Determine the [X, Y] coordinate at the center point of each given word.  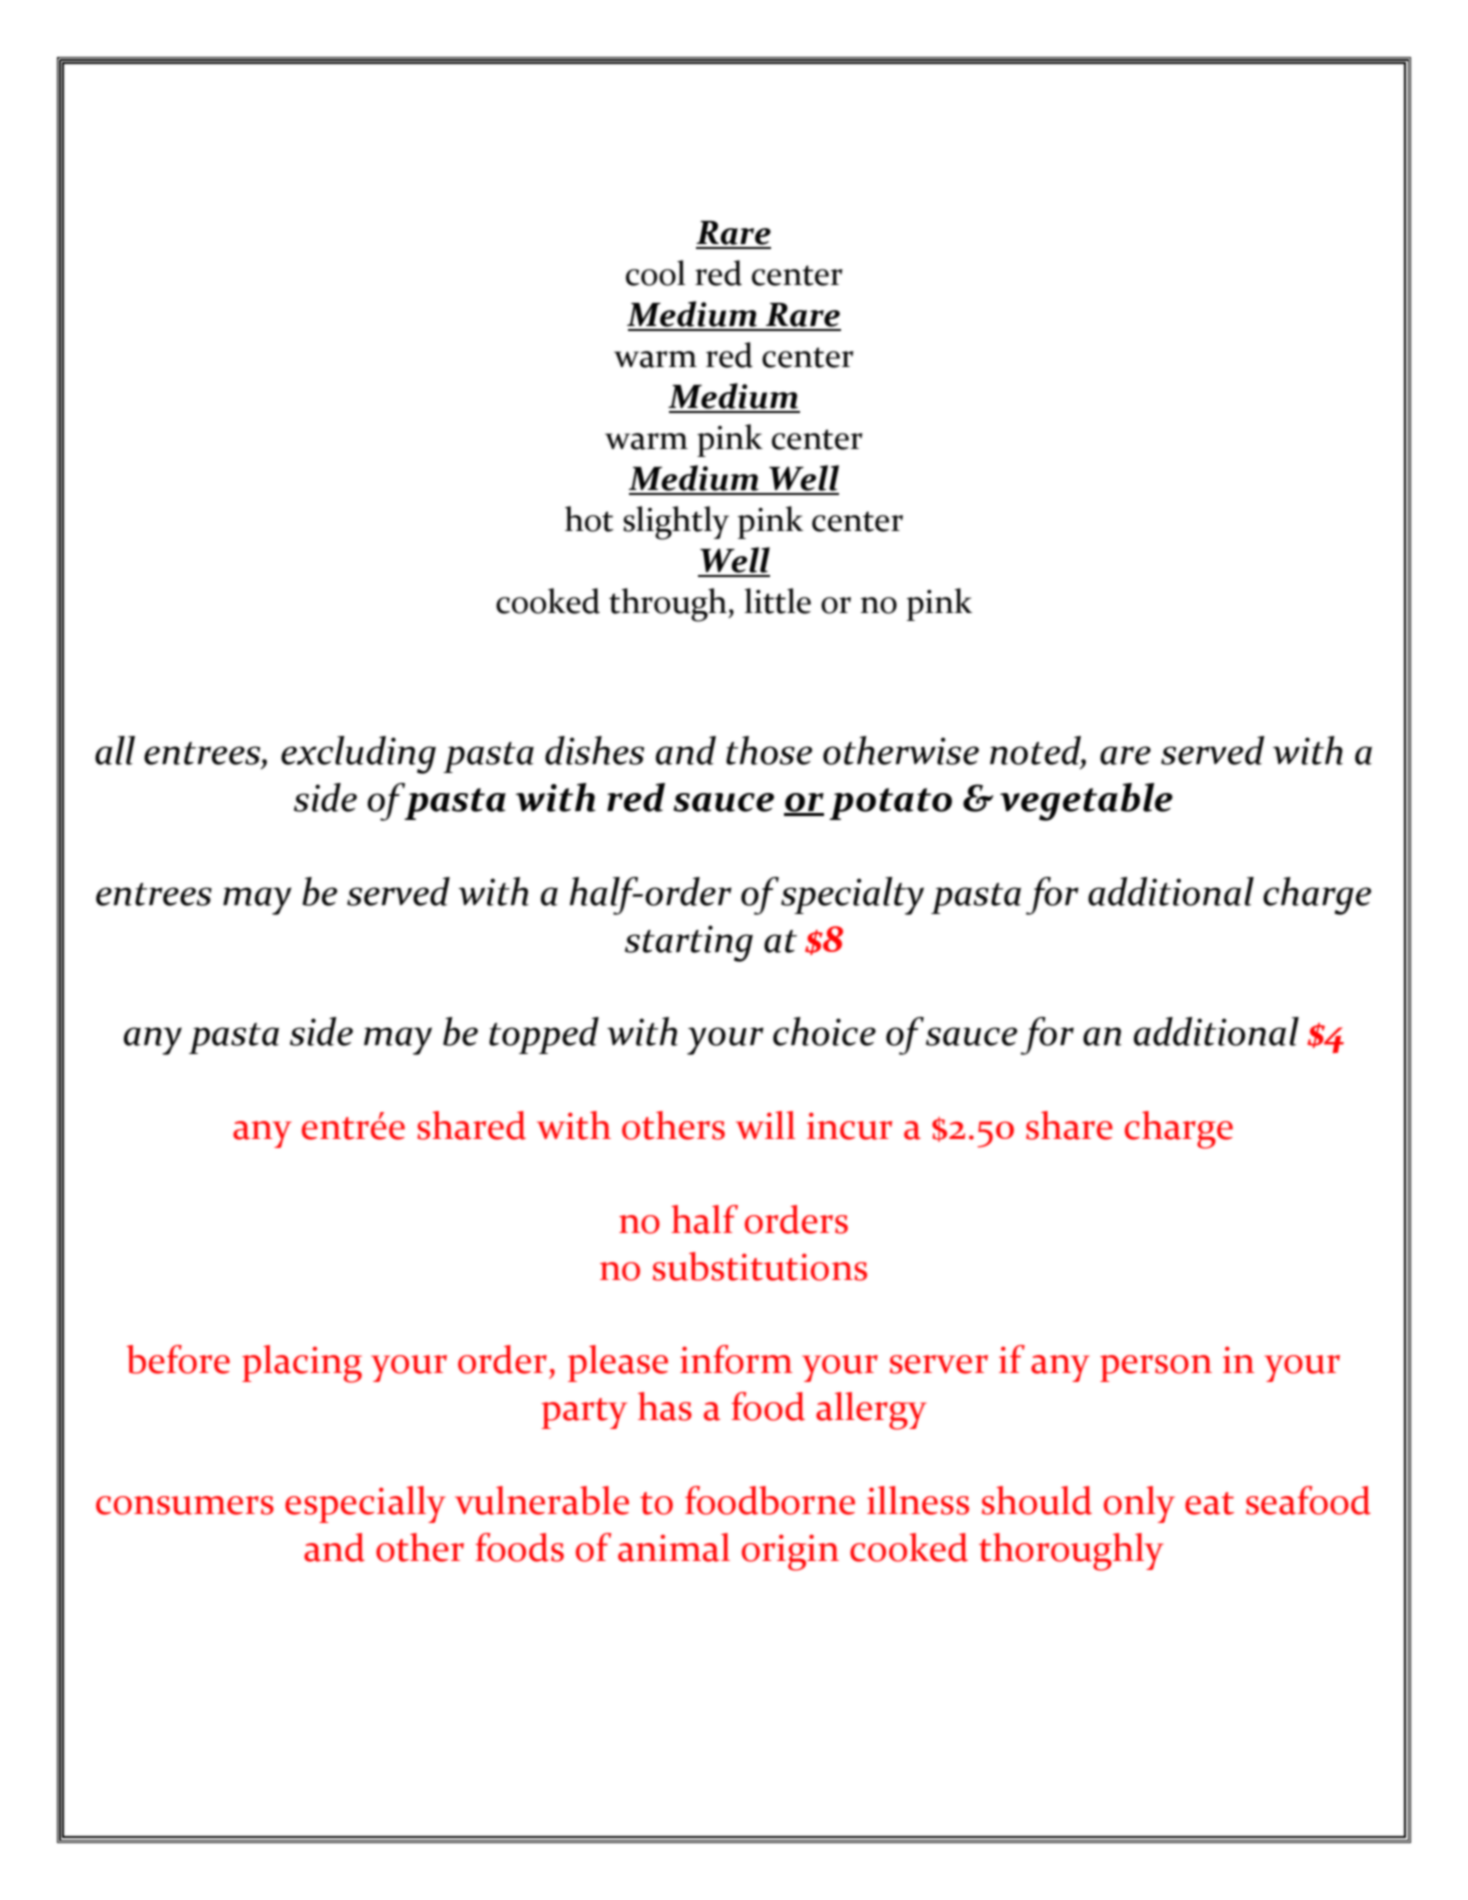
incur [849, 1126]
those [769, 750]
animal [674, 1547]
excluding [358, 755]
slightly [676, 523]
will [765, 1125]
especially [365, 1504]
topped [544, 1035]
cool [655, 273]
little [778, 601]
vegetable [1086, 802]
